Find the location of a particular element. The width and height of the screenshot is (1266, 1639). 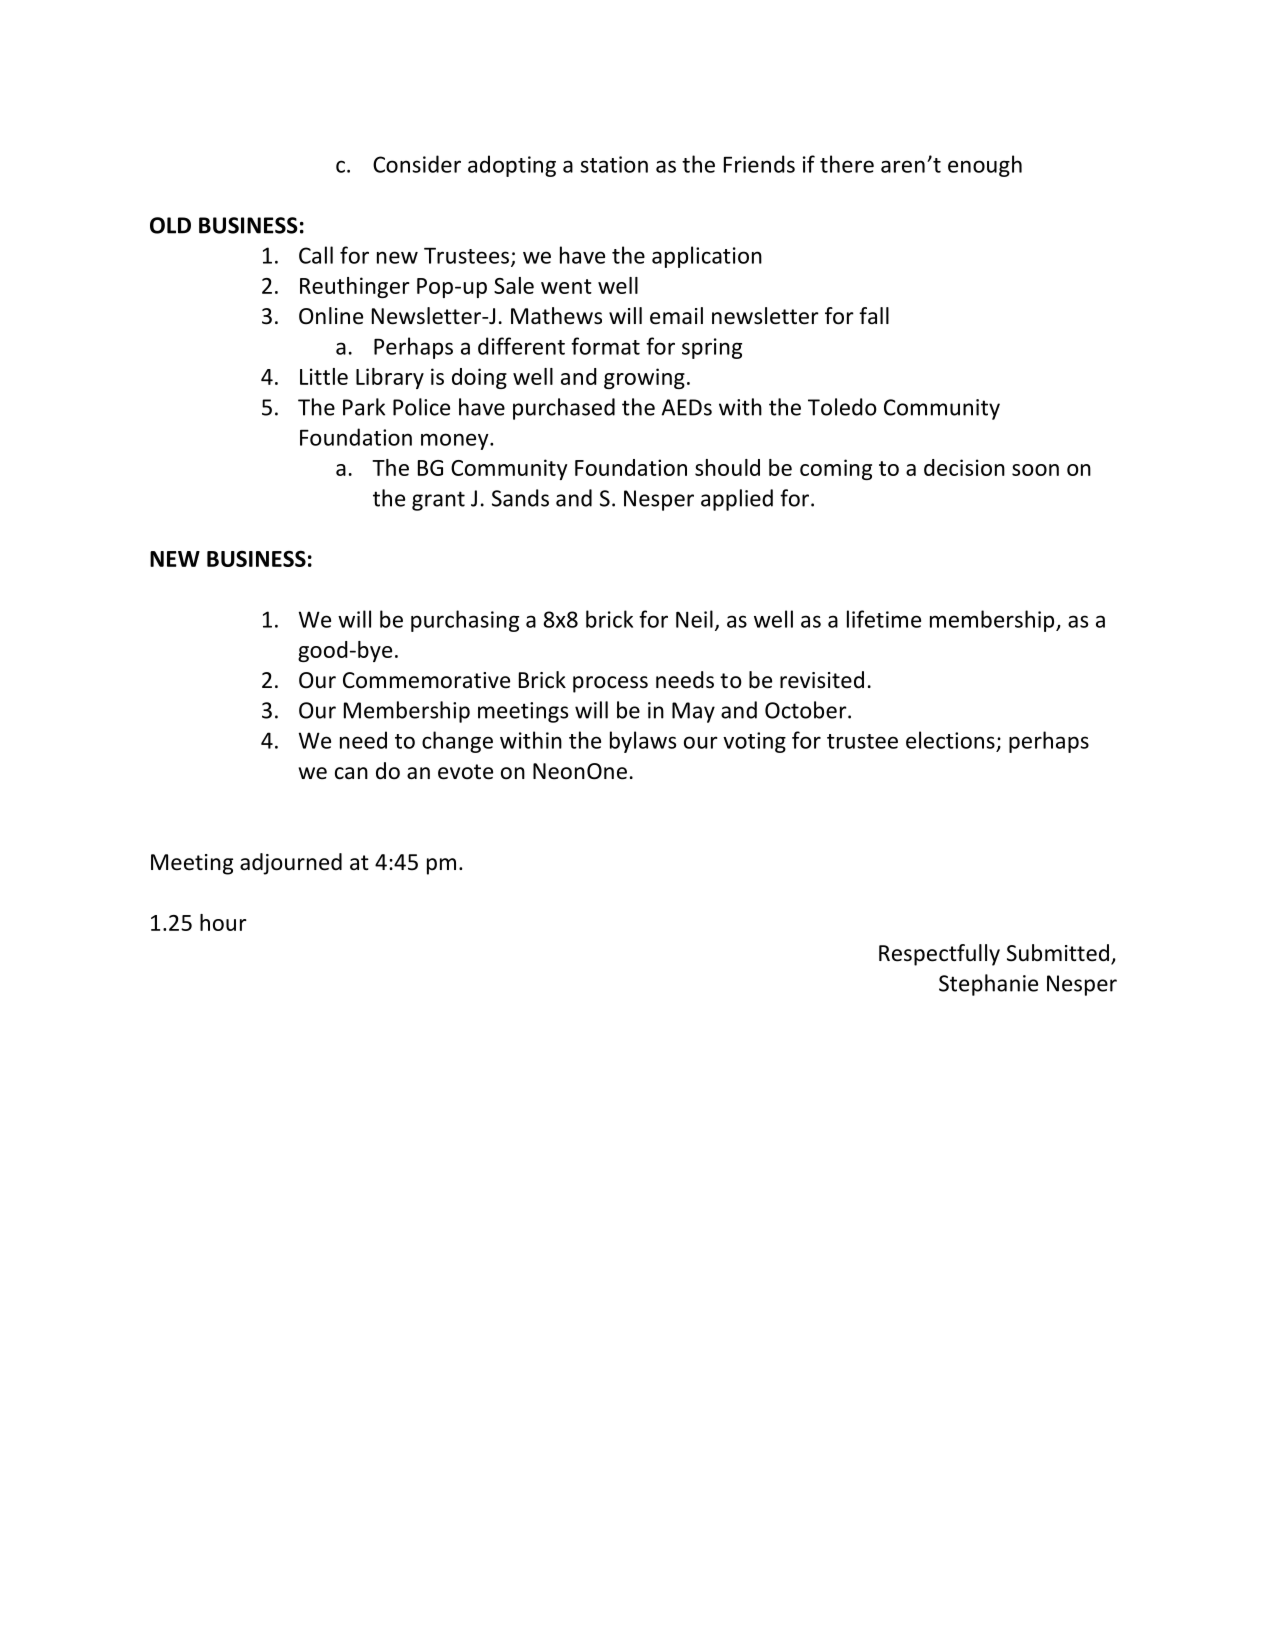

can is located at coordinates (351, 773).
